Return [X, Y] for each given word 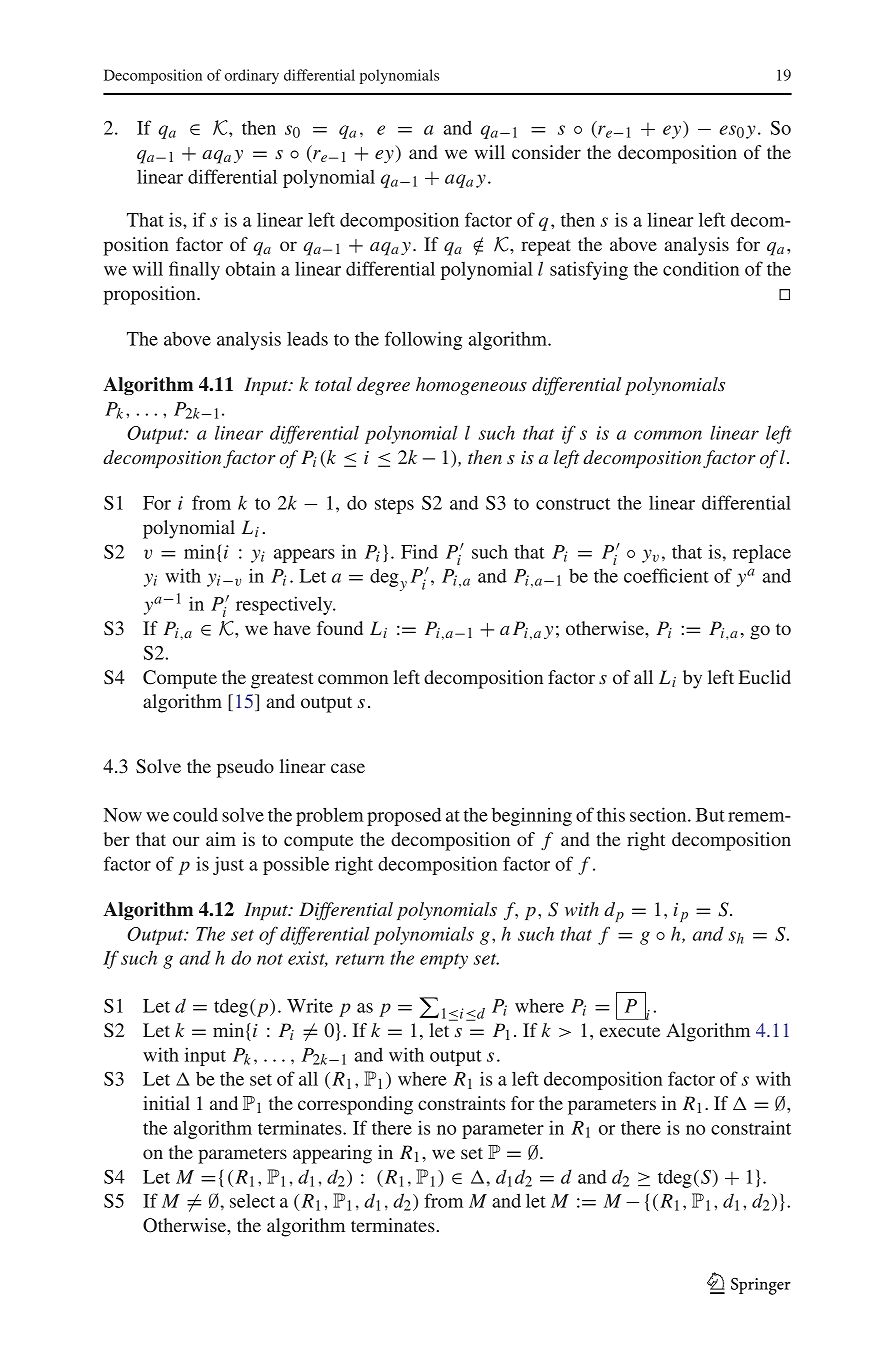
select [252, 1201]
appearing [332, 1154]
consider [546, 152]
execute [630, 1031]
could [195, 814]
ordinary [252, 76]
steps [394, 506]
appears [304, 556]
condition [701, 268]
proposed [404, 816]
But [710, 815]
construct [573, 504]
